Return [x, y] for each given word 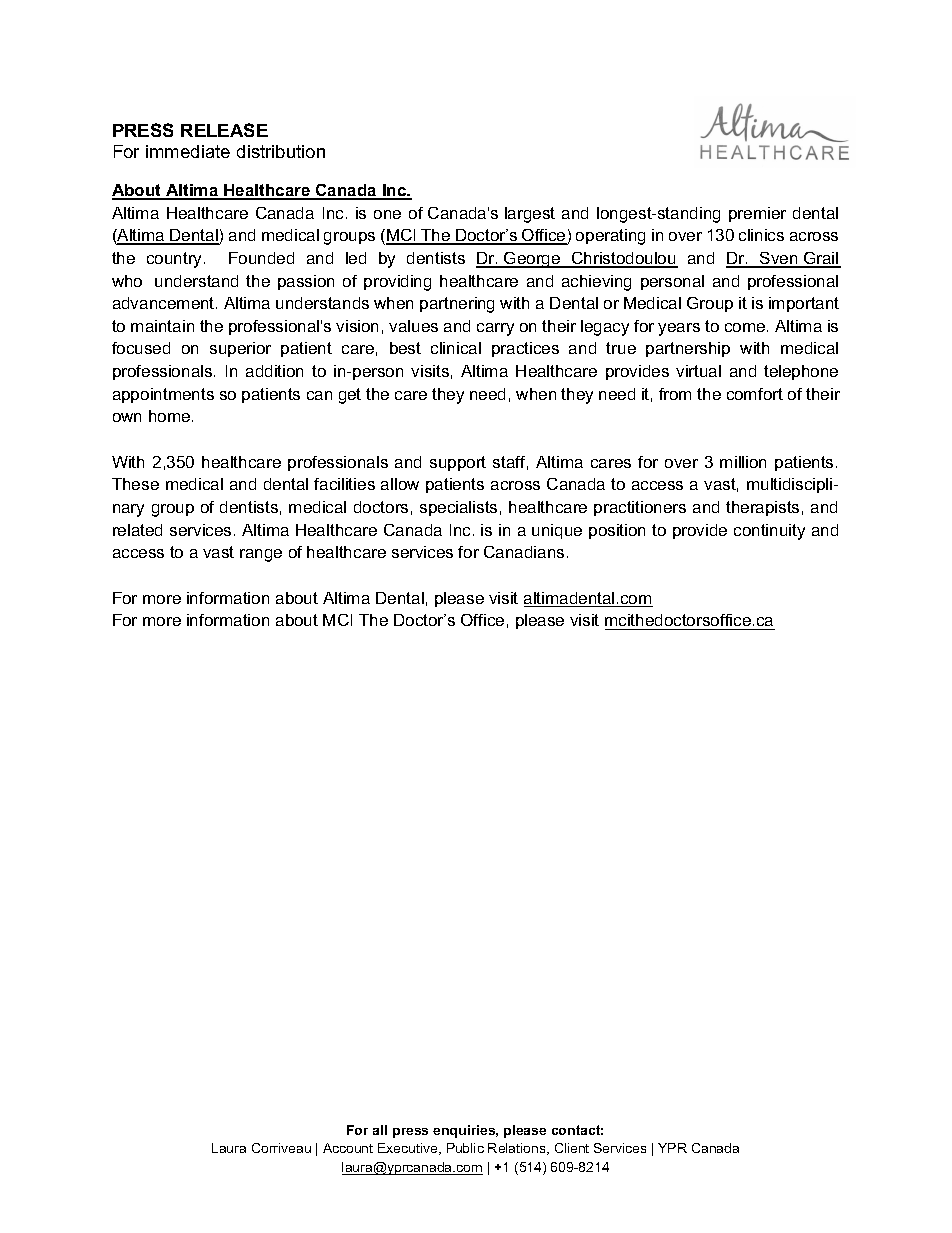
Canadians [524, 552]
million [743, 462]
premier [757, 214]
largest [530, 215]
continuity [769, 532]
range [261, 555]
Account [348, 1148]
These [135, 484]
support [458, 463]
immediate [188, 151]
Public [465, 1148]
